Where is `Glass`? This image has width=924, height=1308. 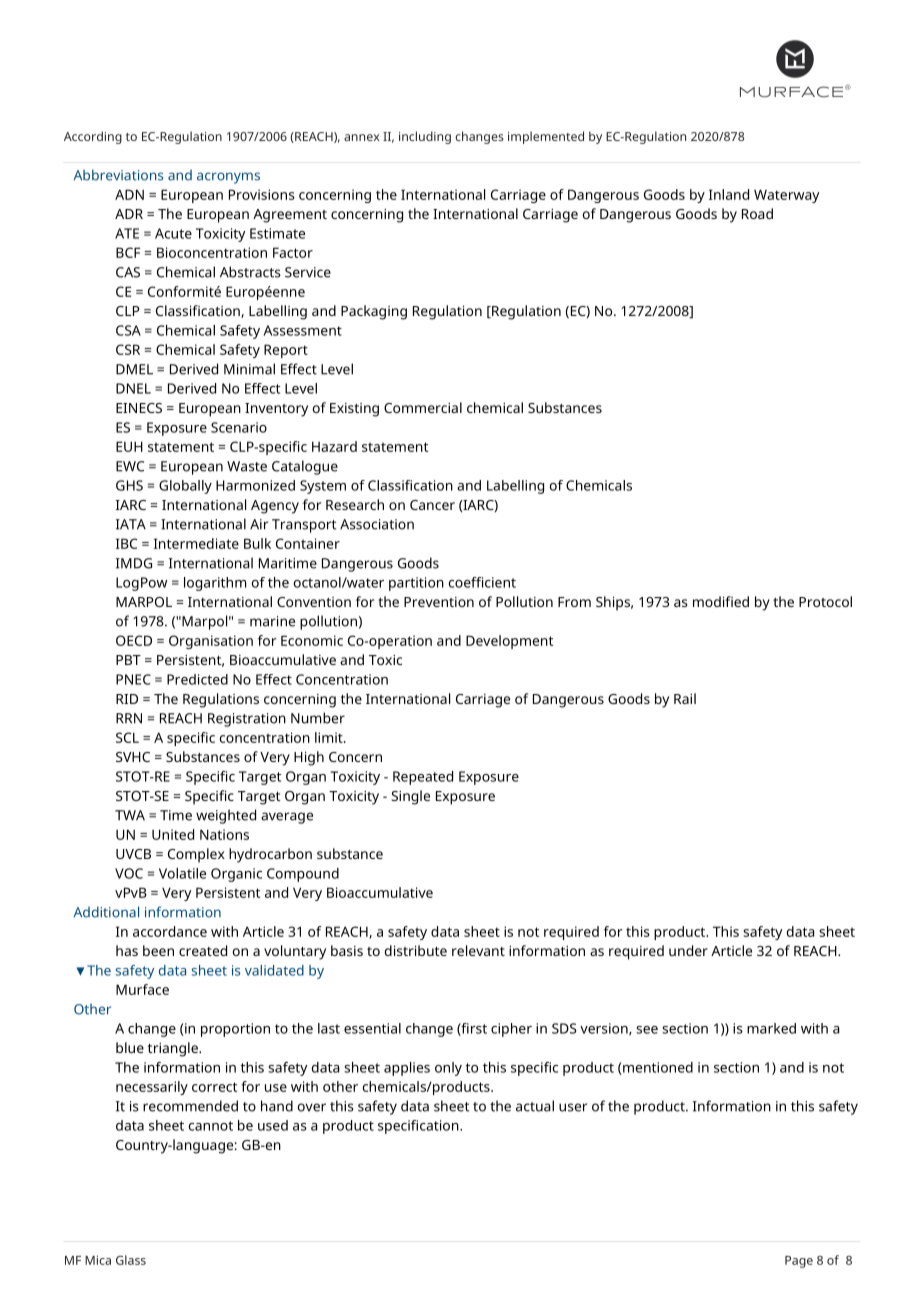 Glass is located at coordinates (131, 1260).
